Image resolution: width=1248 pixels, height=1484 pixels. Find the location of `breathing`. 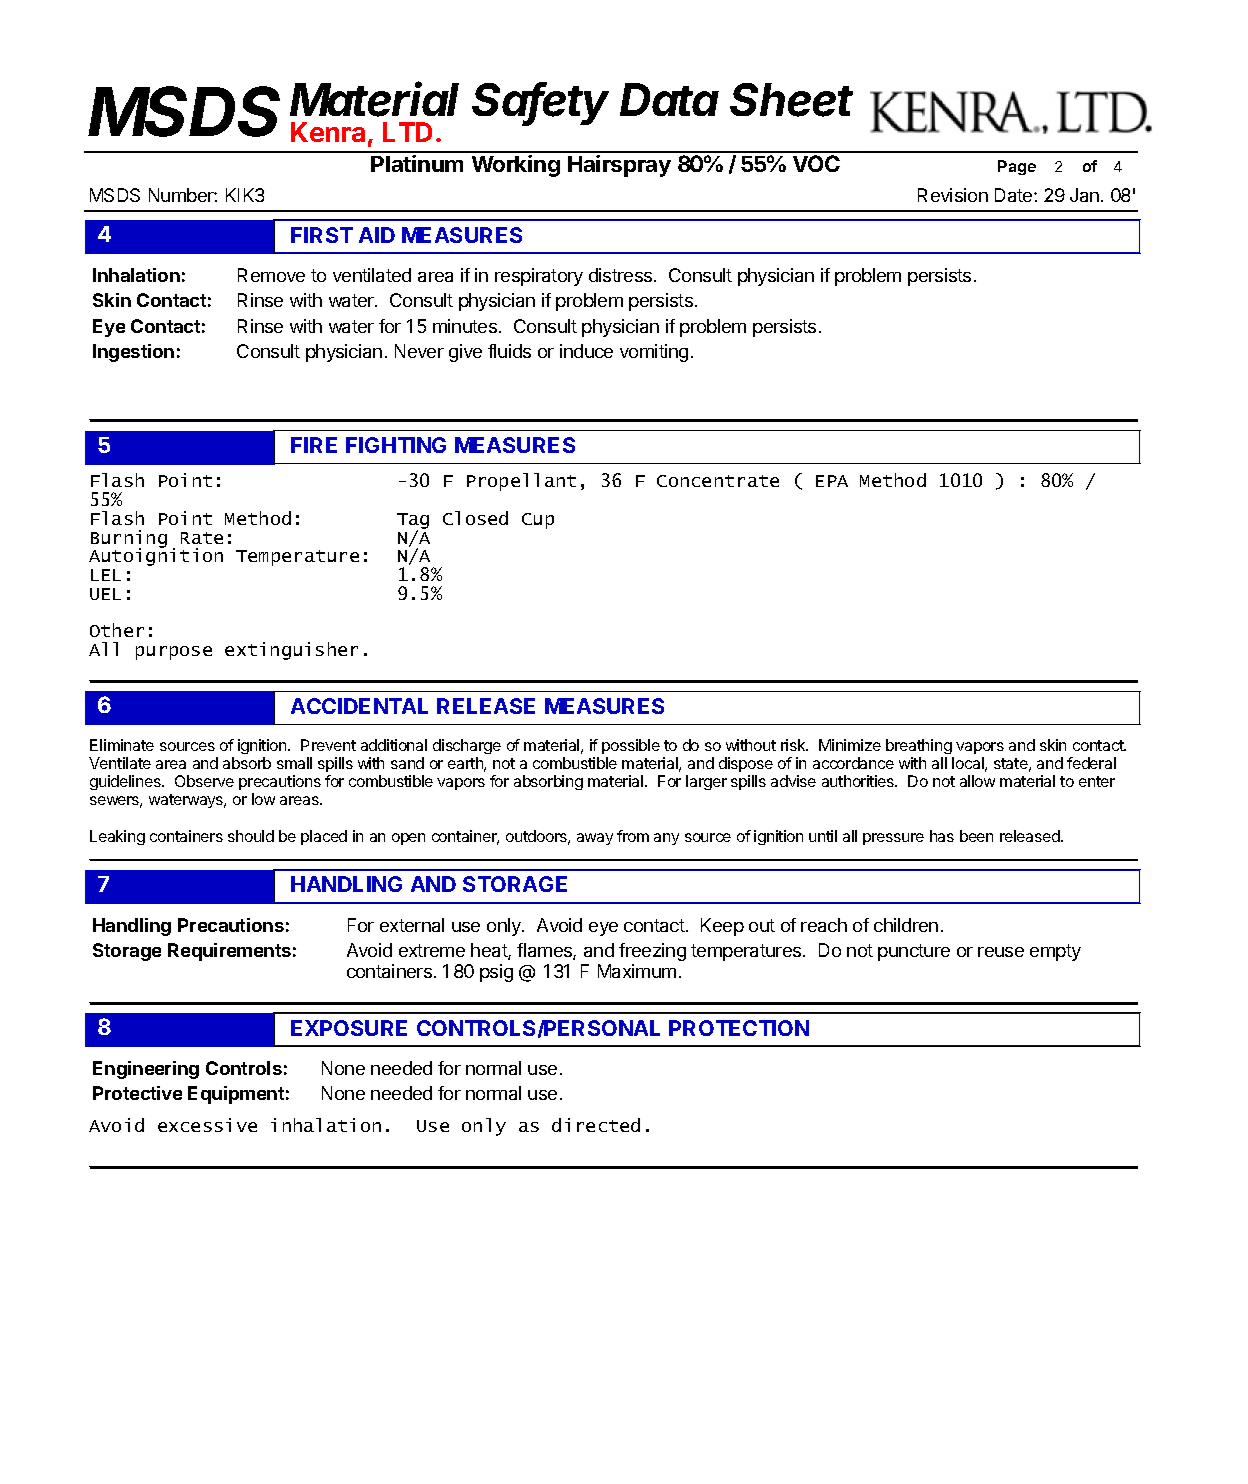

breathing is located at coordinates (919, 746).
